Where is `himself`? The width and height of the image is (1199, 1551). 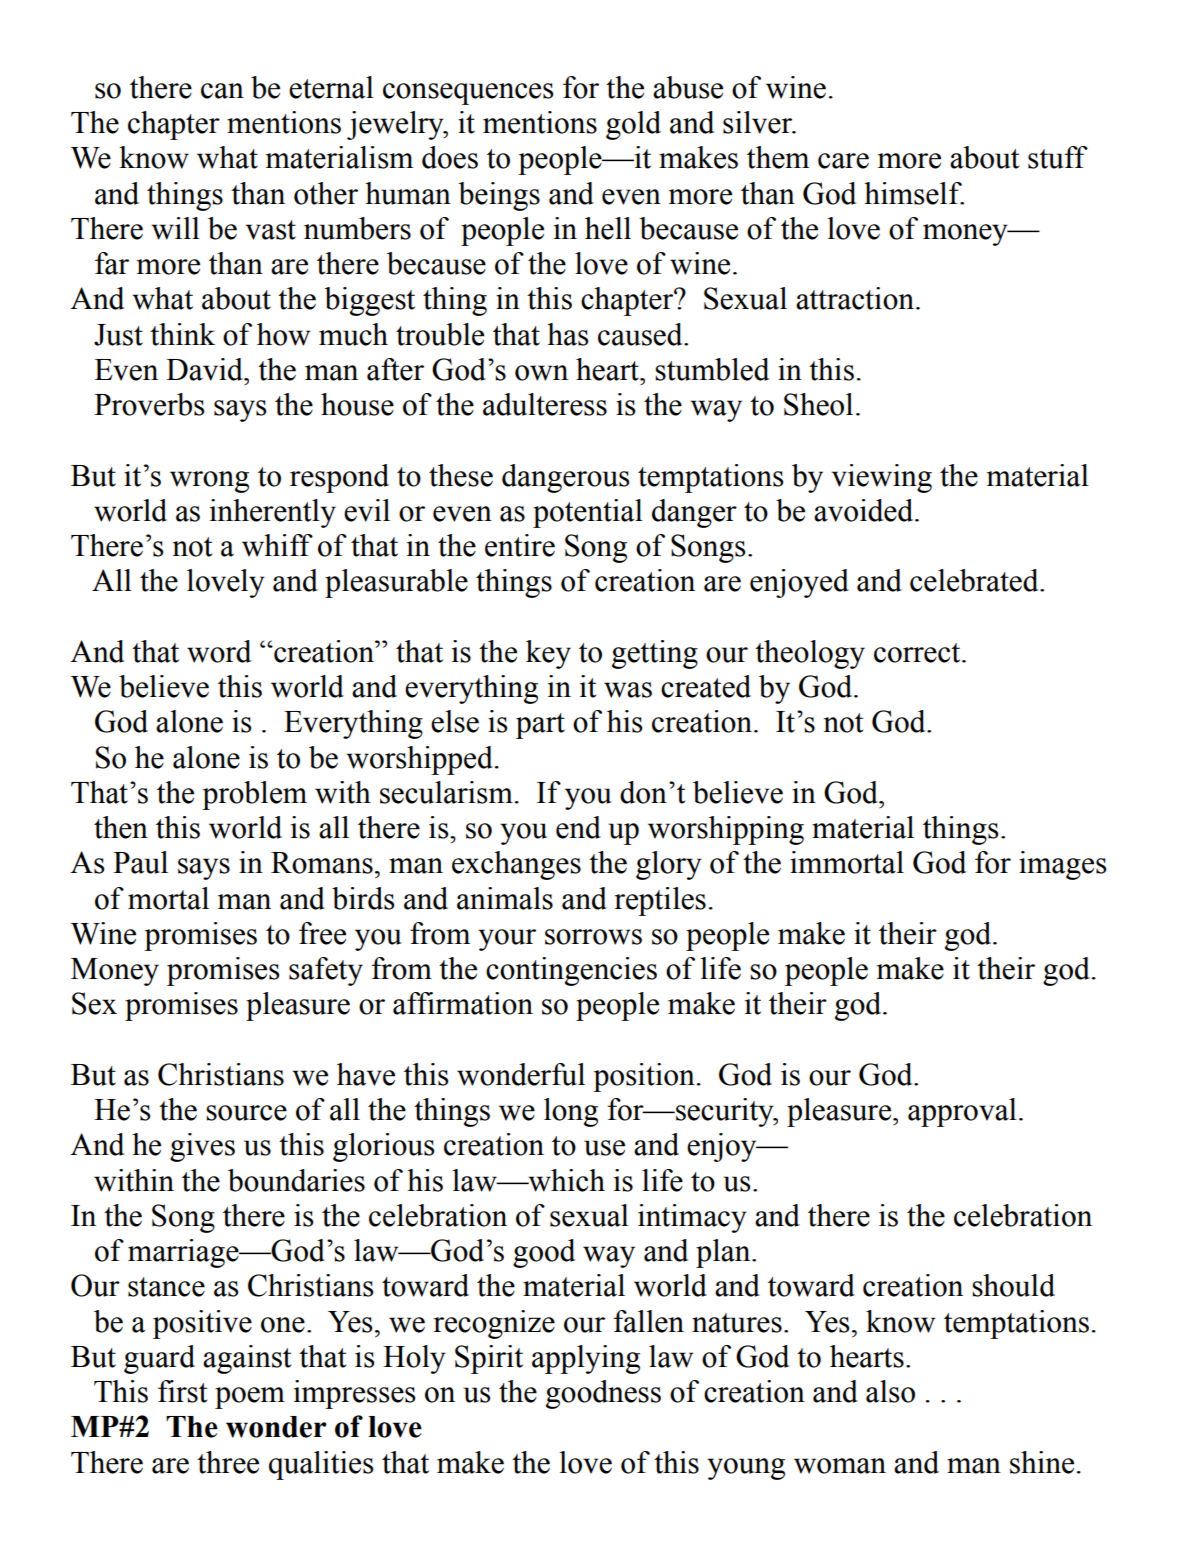
himself is located at coordinates (914, 193).
